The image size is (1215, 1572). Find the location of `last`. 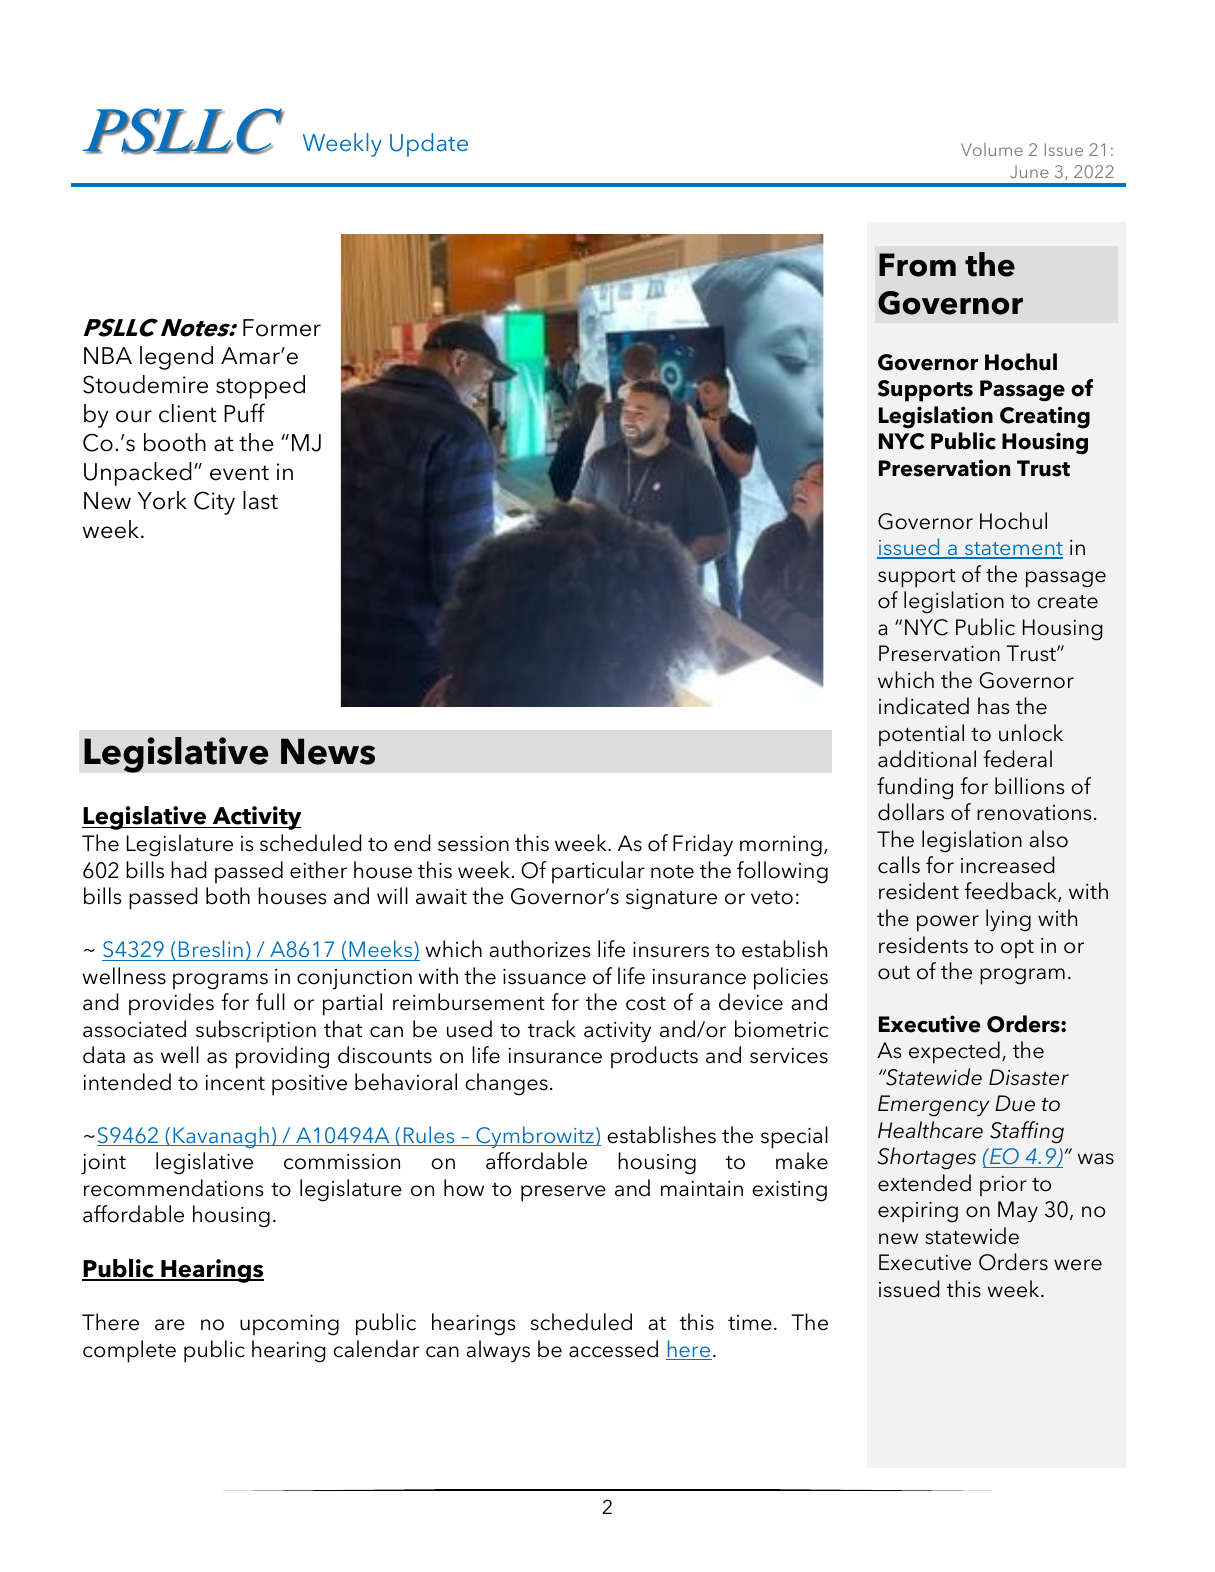

last is located at coordinates (260, 500).
